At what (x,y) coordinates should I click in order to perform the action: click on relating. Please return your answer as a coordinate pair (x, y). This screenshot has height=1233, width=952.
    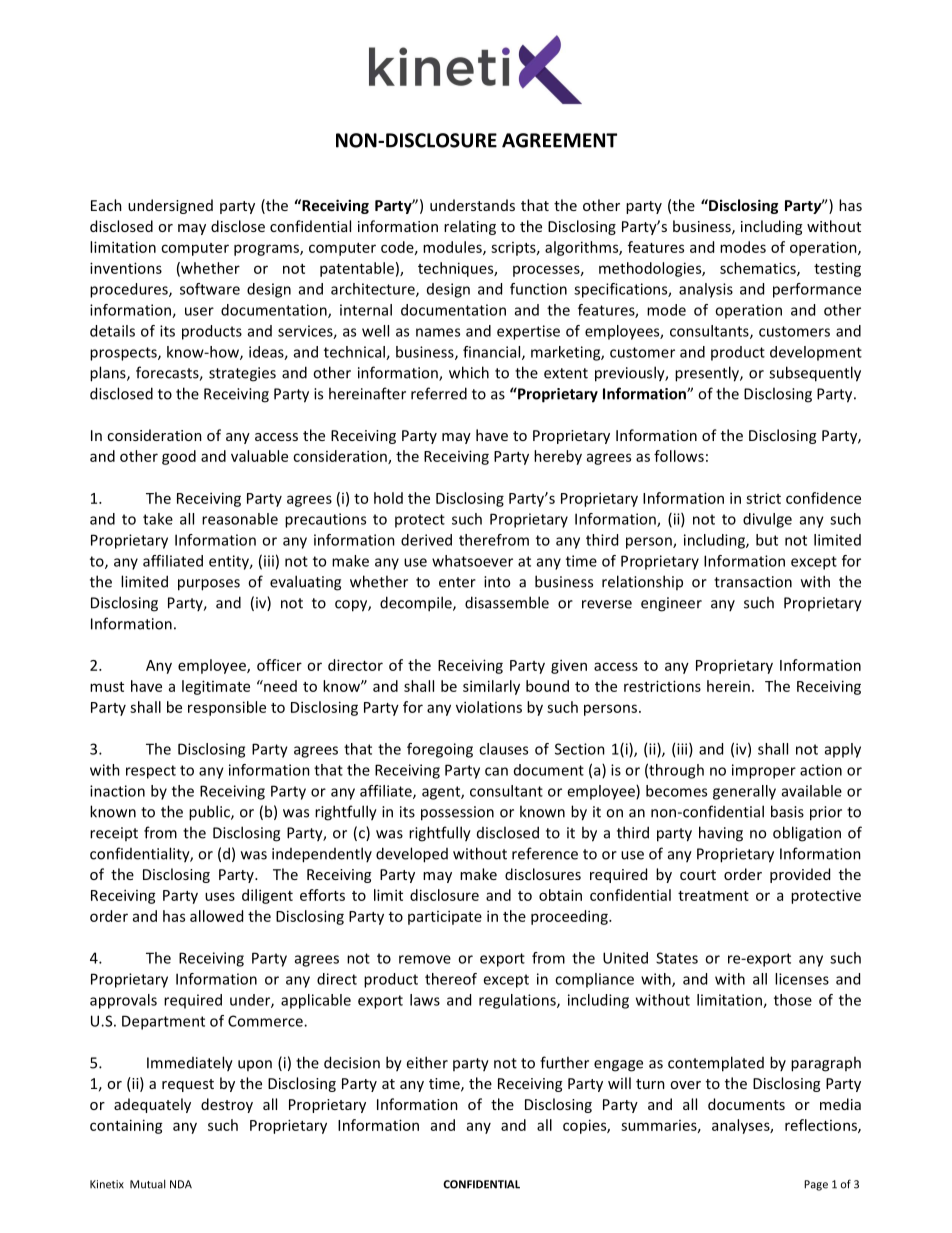
    Looking at the image, I should click on (470, 227).
